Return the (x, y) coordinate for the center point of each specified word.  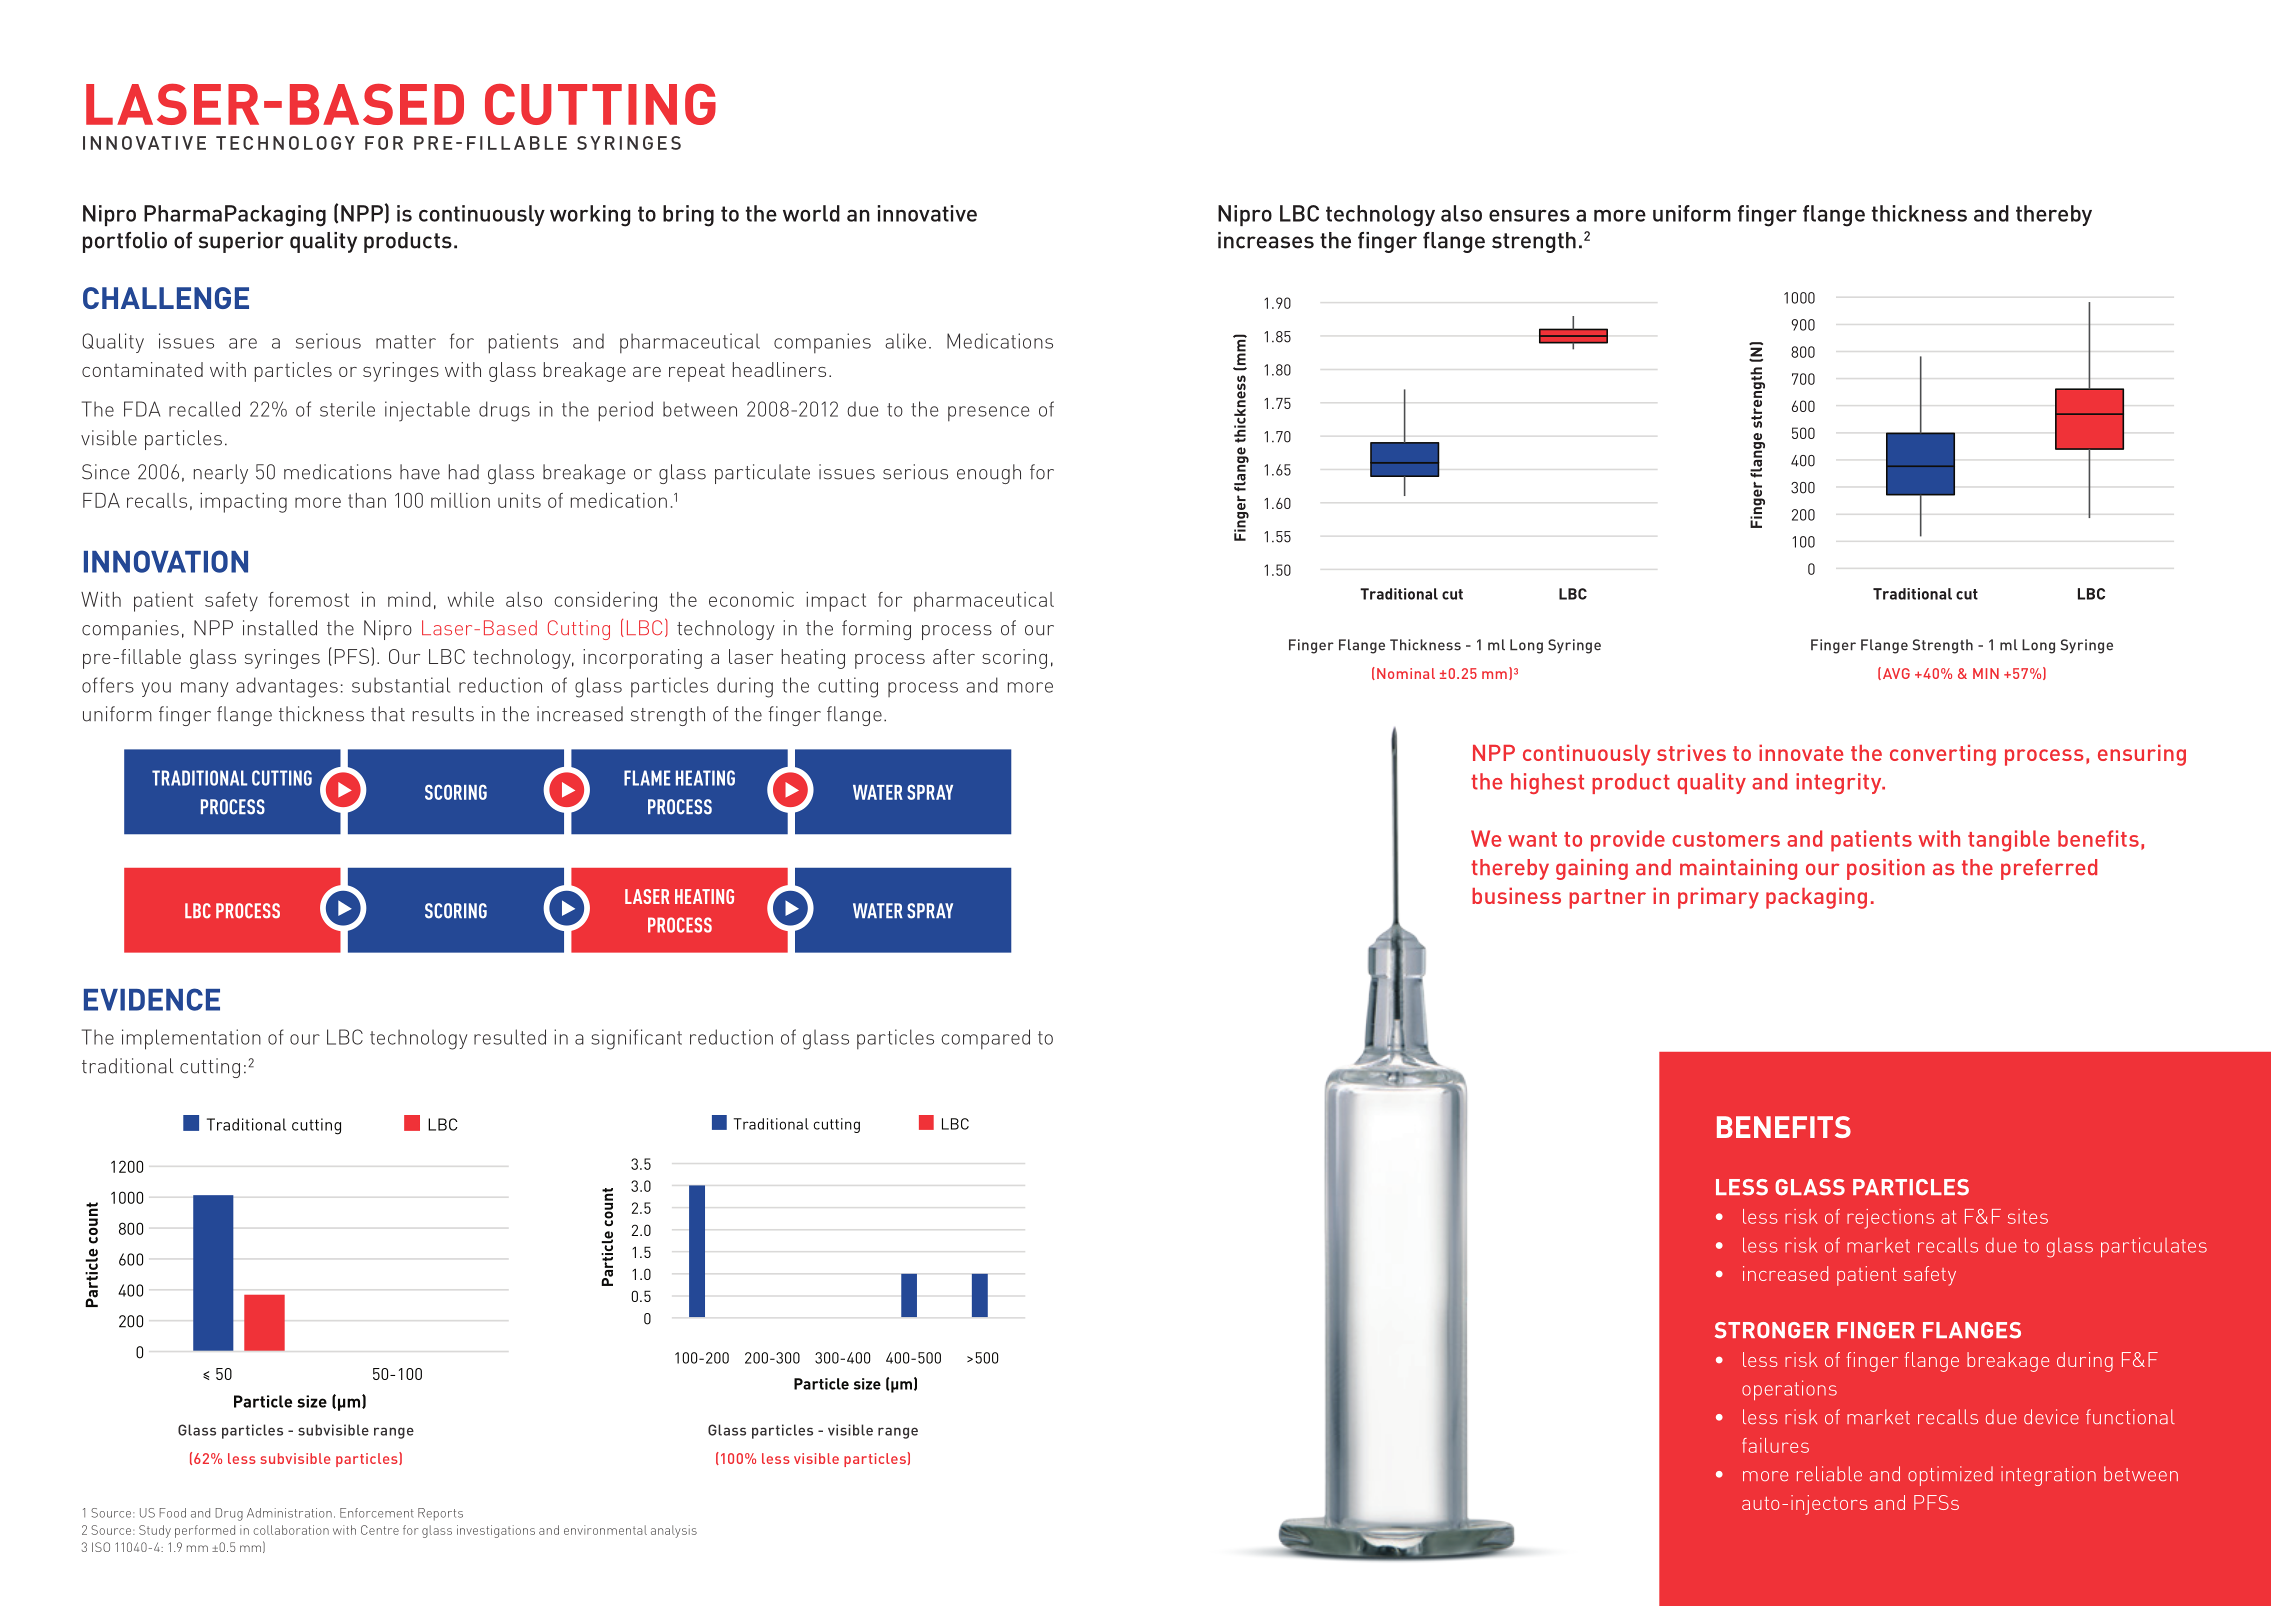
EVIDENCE (152, 999)
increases (1266, 240)
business (1516, 895)
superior (241, 242)
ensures (1529, 216)
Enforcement (377, 1513)
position (1886, 869)
